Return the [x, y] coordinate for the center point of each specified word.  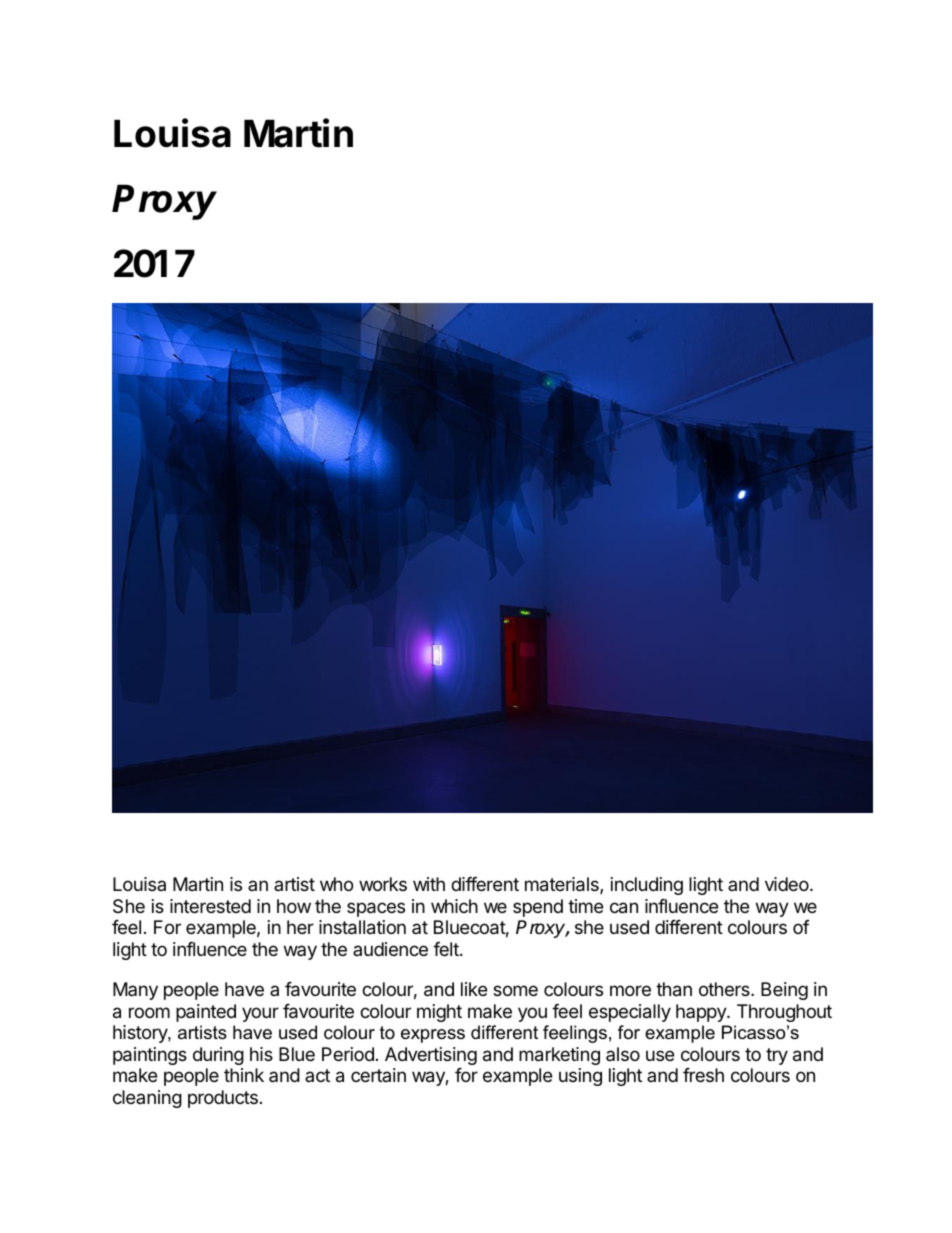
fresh [703, 1075]
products [223, 1099]
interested [210, 906]
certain [378, 1075]
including [647, 886]
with [429, 884]
